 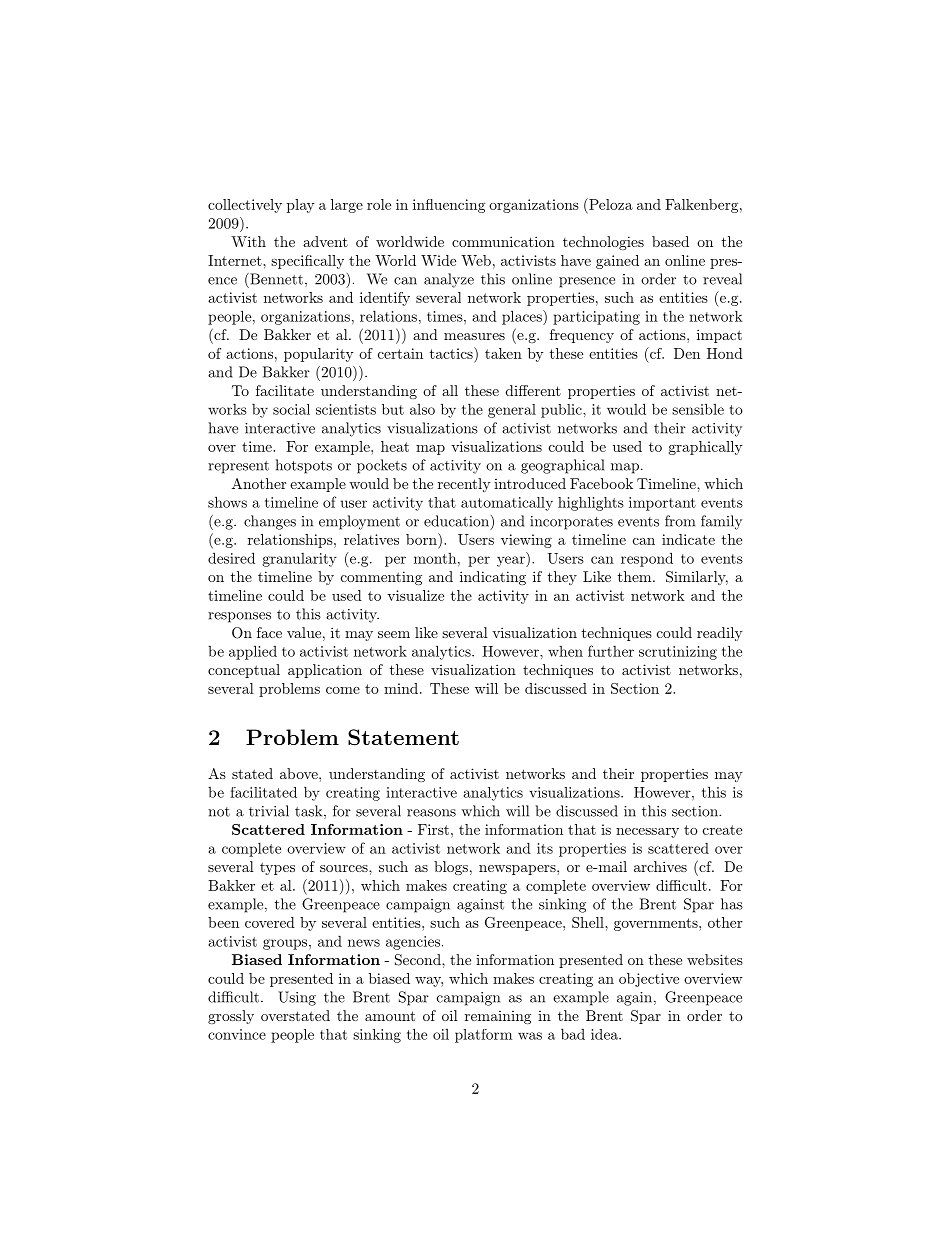 I want to click on above, so click(x=300, y=773).
